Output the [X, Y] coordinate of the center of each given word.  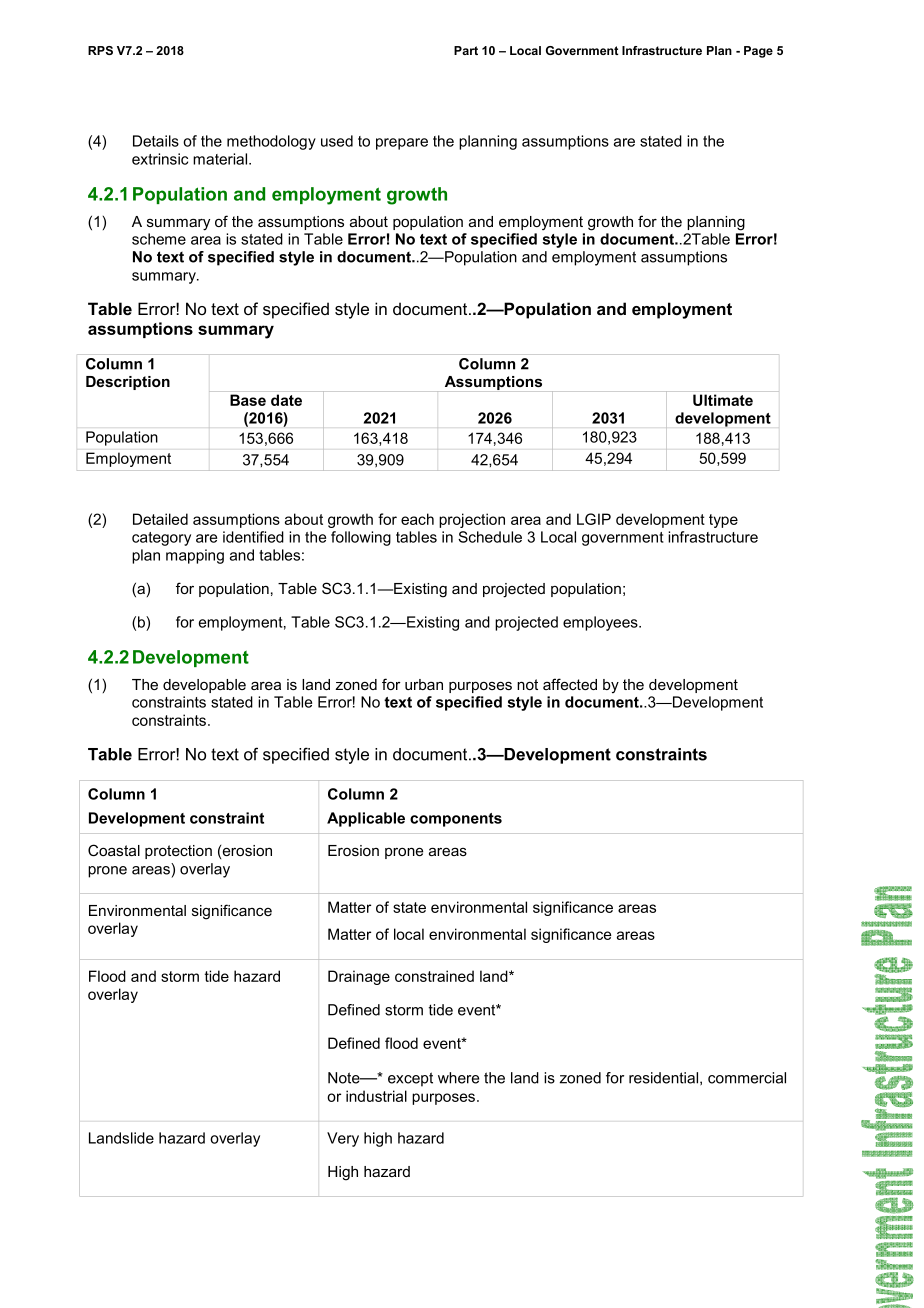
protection [178, 852]
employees [601, 623]
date [286, 400]
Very [343, 1139]
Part [466, 50]
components [456, 820]
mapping [195, 556]
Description [128, 383]
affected [570, 684]
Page [758, 52]
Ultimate [723, 400]
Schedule [490, 537]
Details [156, 141]
